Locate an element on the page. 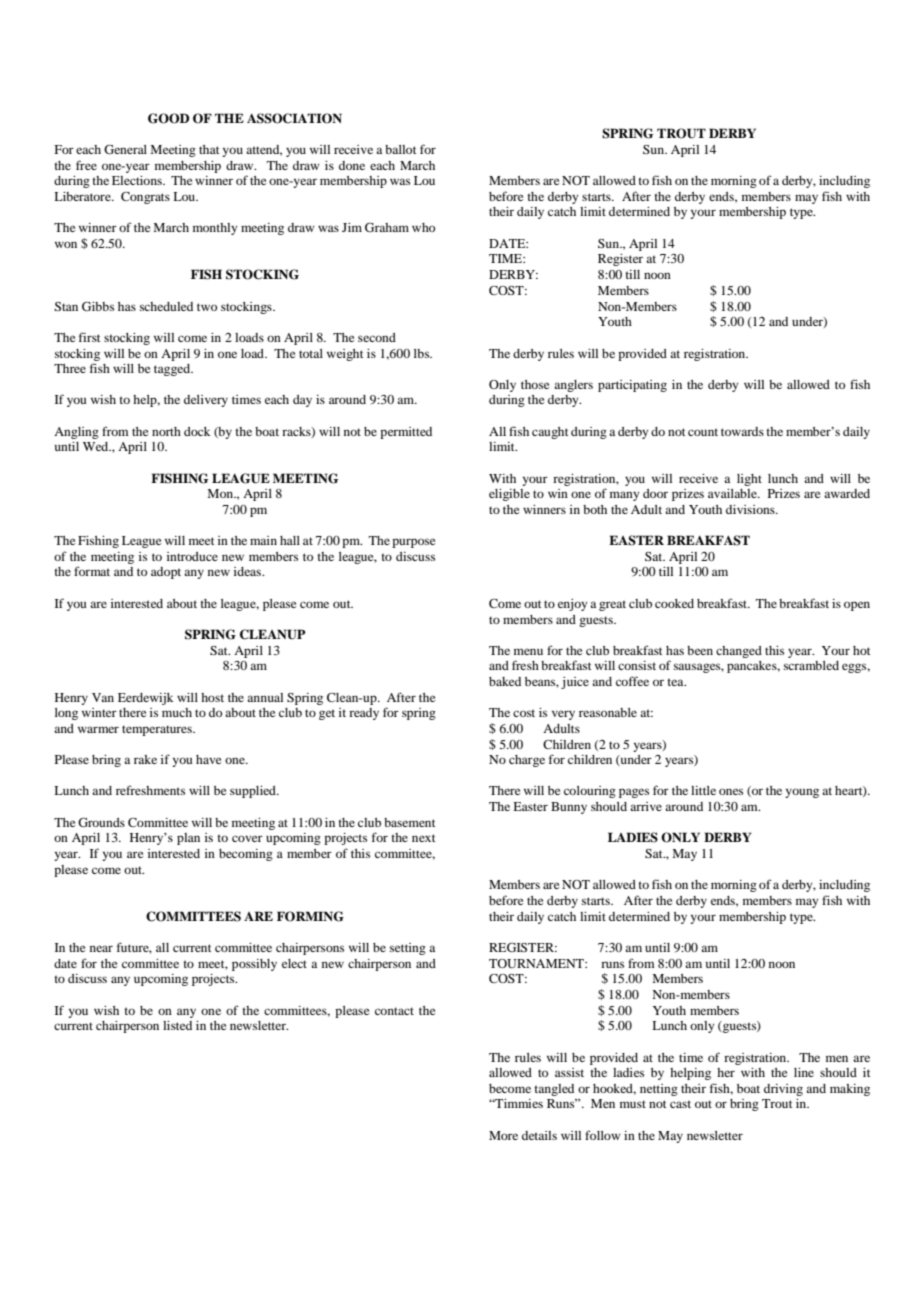 Image resolution: width=924 pixels, height=1308 pixels. listed is located at coordinates (177, 1025).
